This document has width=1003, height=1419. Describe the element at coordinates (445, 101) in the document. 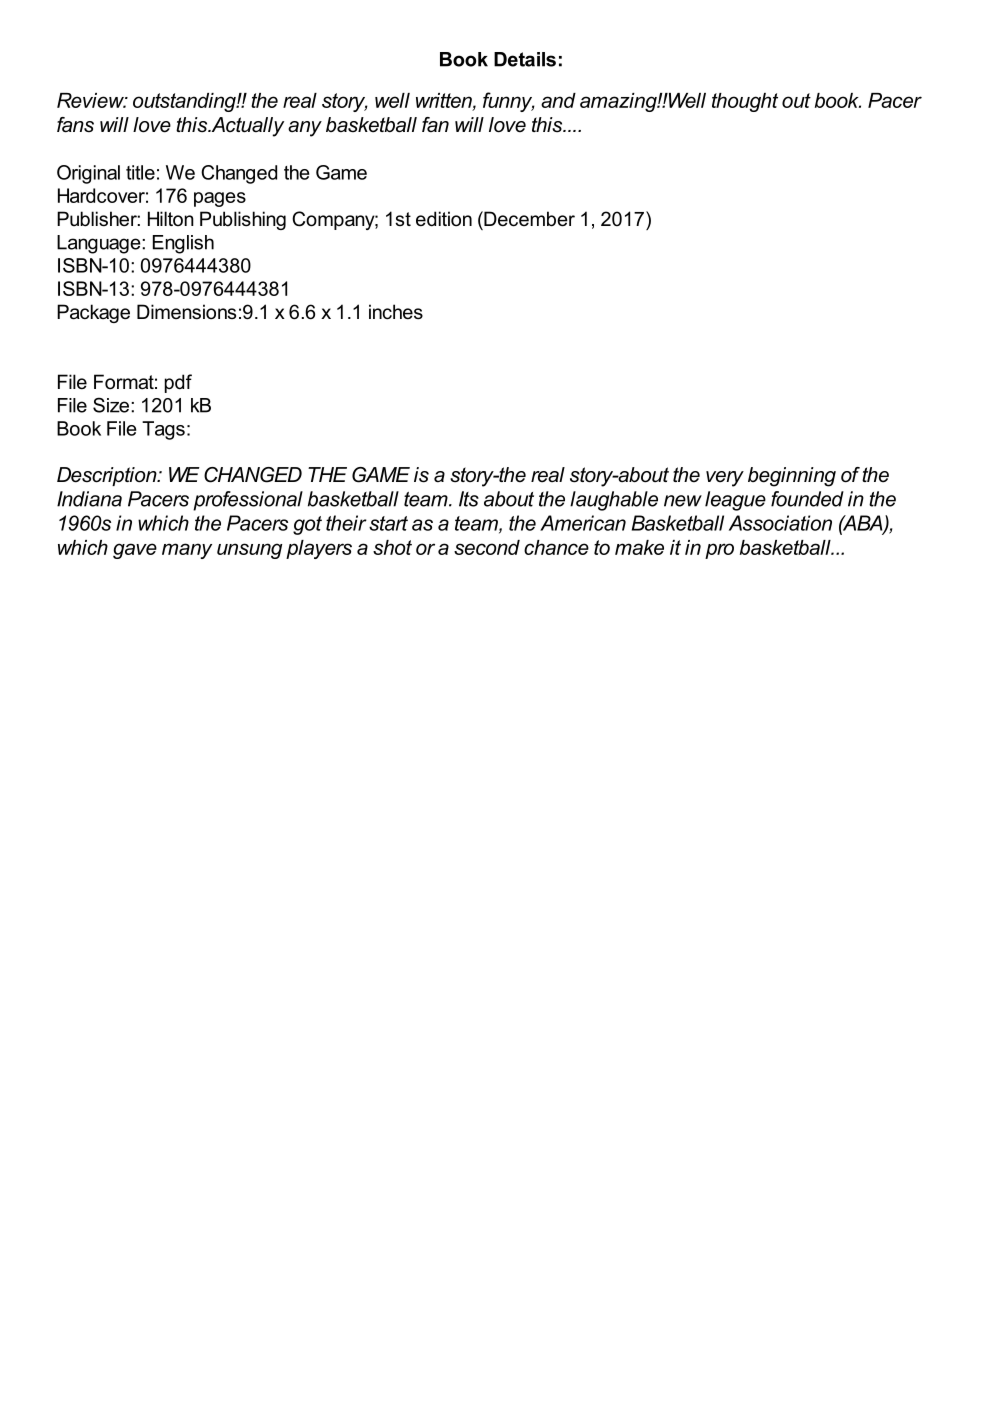

I see `written` at that location.
